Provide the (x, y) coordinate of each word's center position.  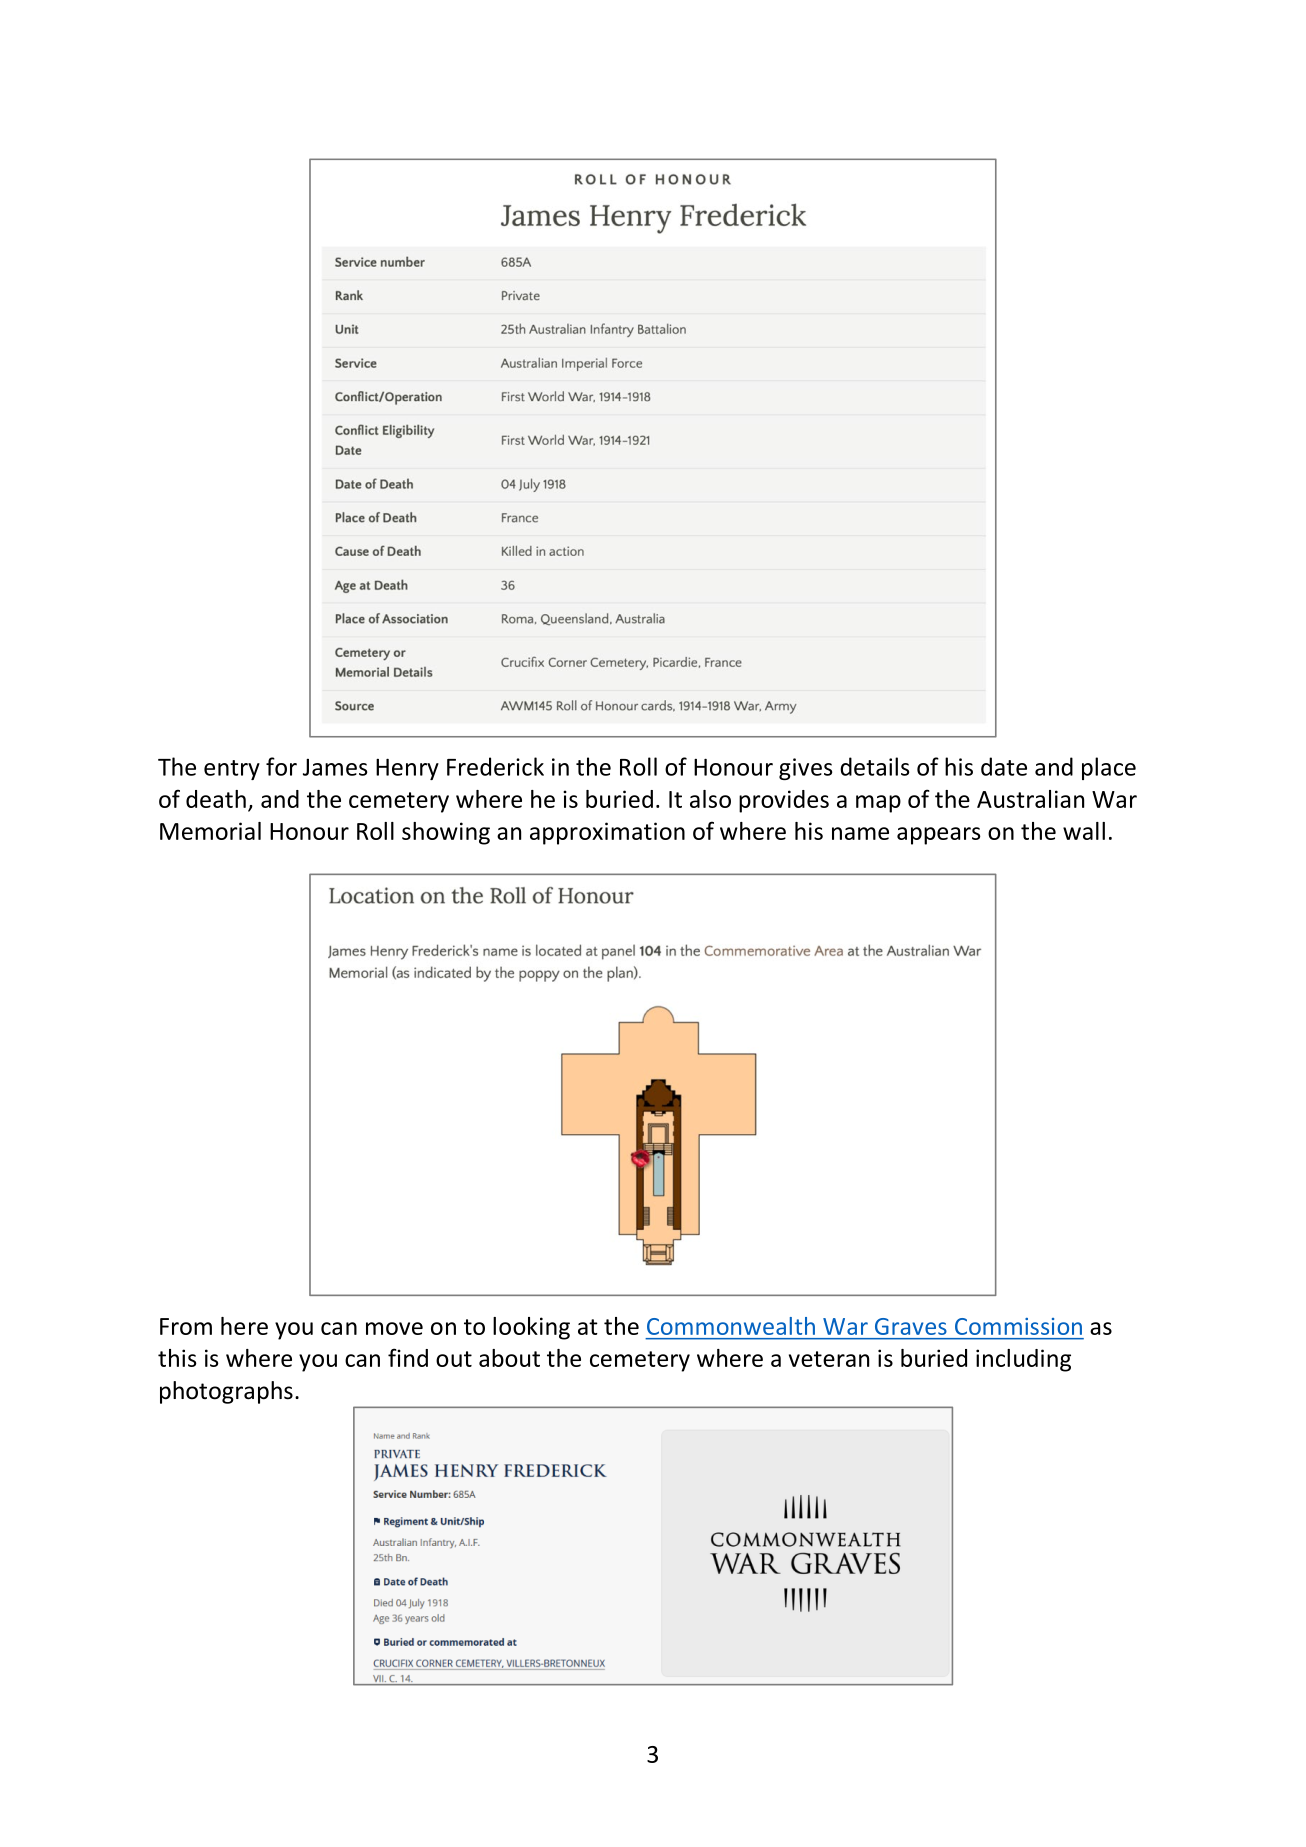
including (1023, 1360)
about (509, 1358)
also (710, 799)
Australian (1030, 799)
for (281, 766)
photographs (226, 1392)
